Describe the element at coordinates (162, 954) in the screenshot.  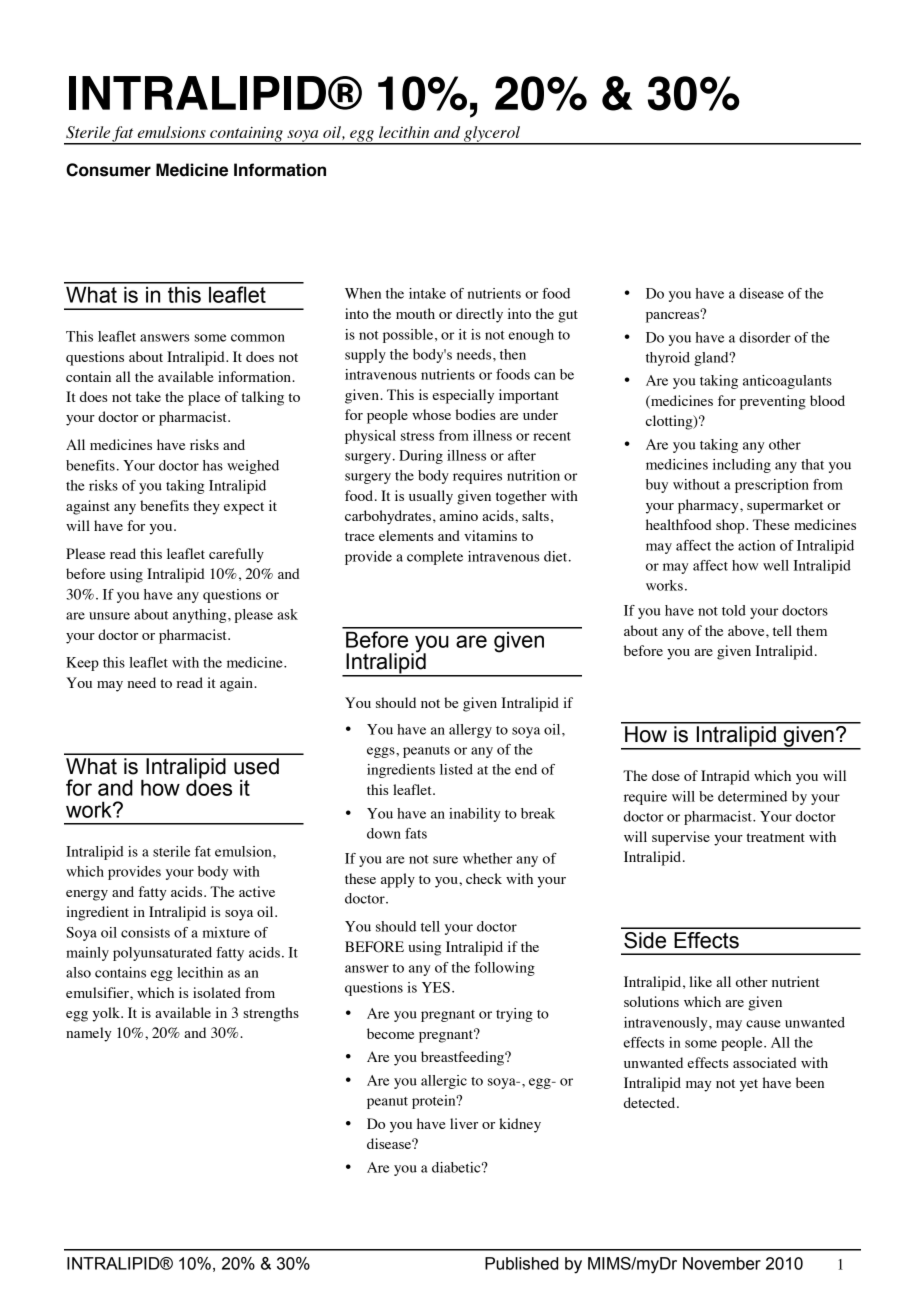
I see `polyunsaturated` at that location.
